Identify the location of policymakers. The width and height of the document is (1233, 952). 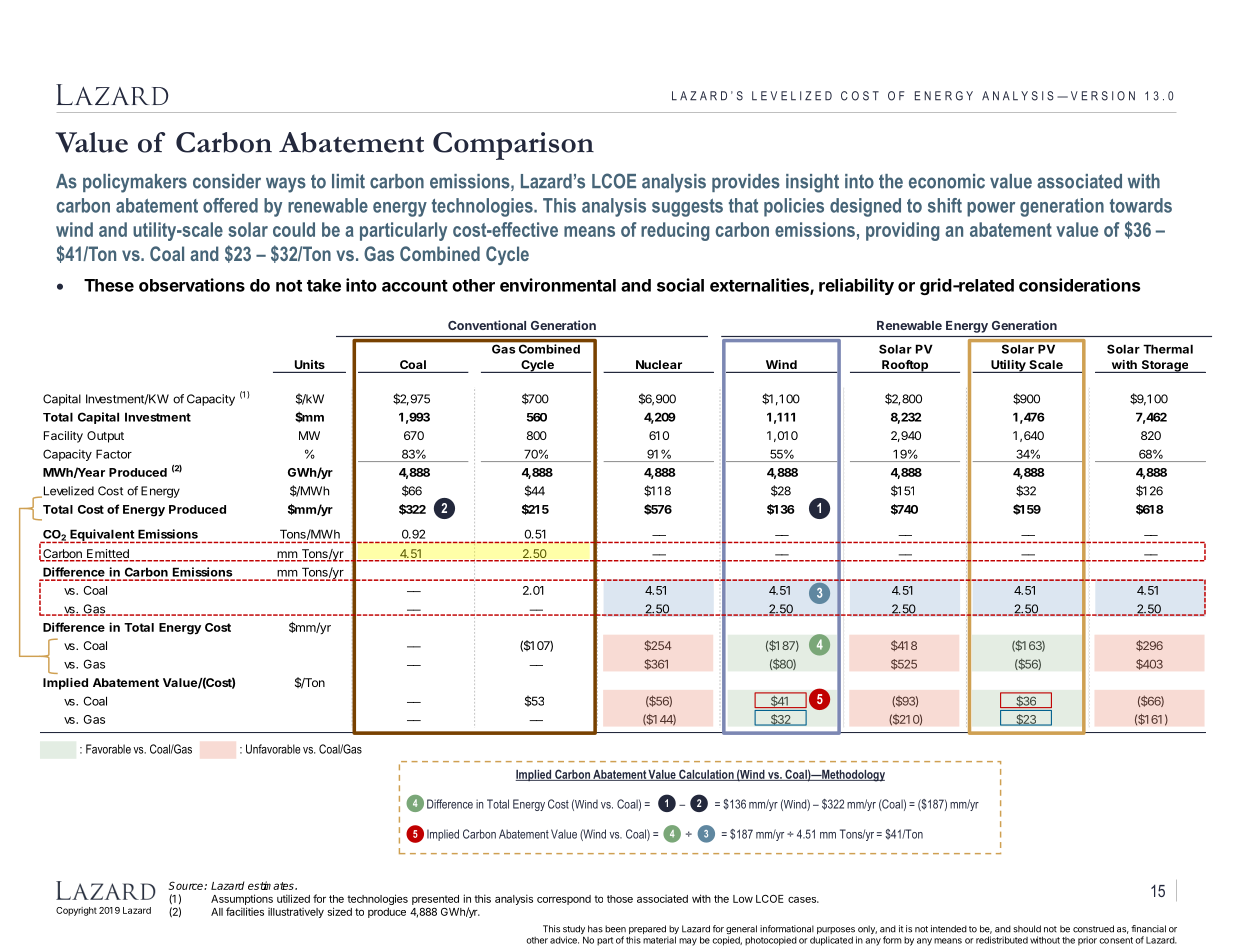
(135, 183).
